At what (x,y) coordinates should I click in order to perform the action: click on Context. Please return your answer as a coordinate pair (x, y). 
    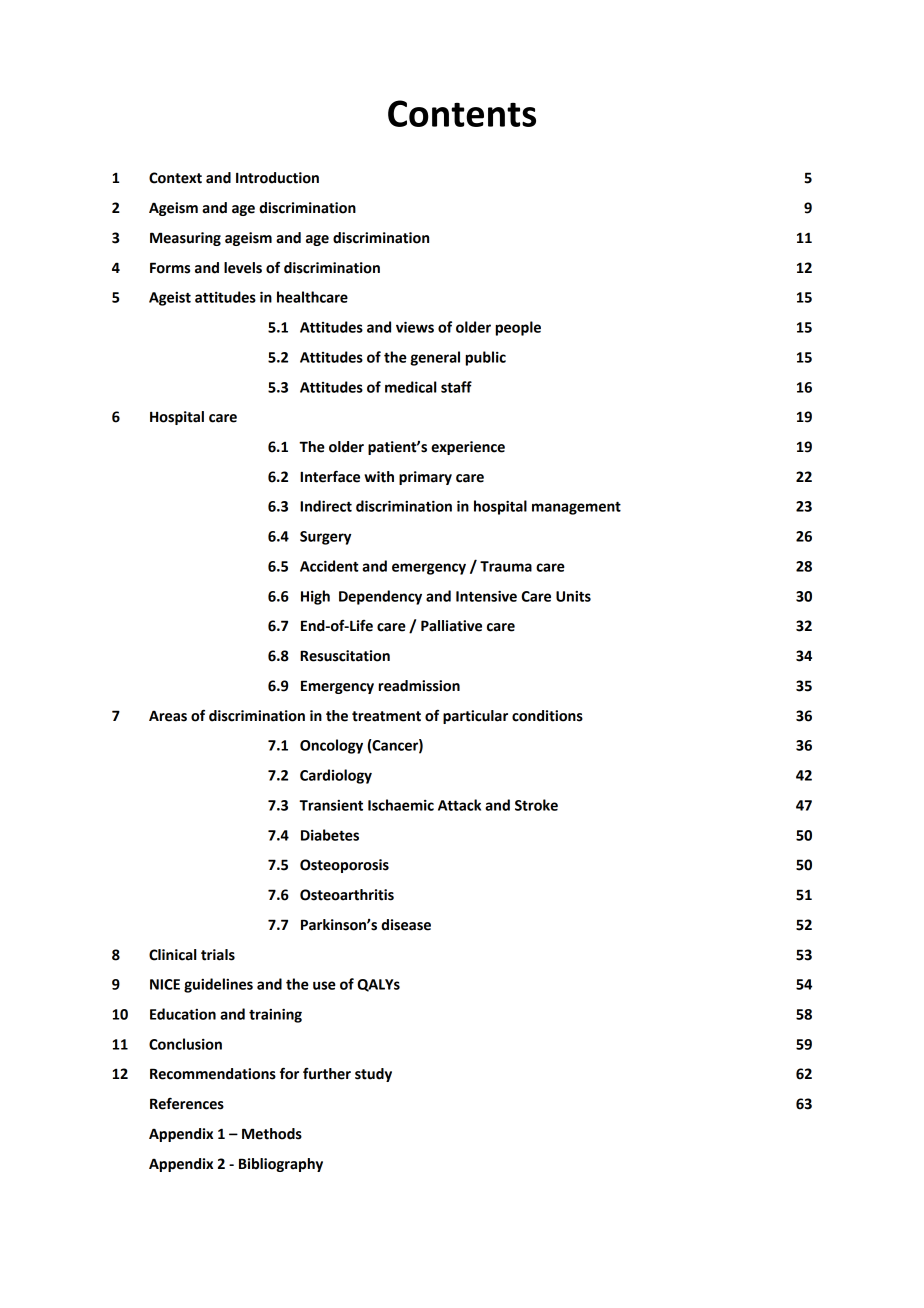
    Looking at the image, I should click on (175, 178).
